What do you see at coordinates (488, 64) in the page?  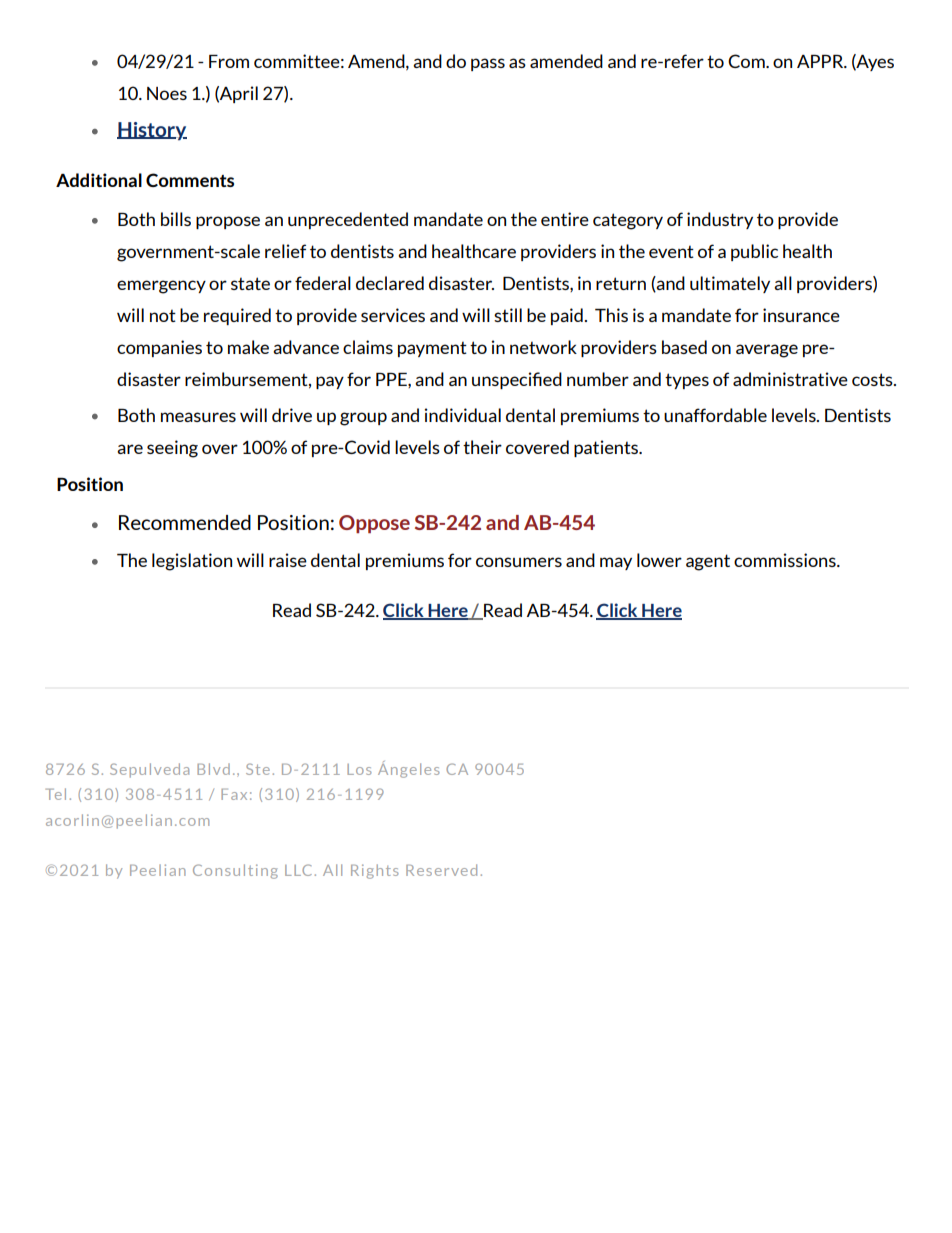 I see `pass` at bounding box center [488, 64].
